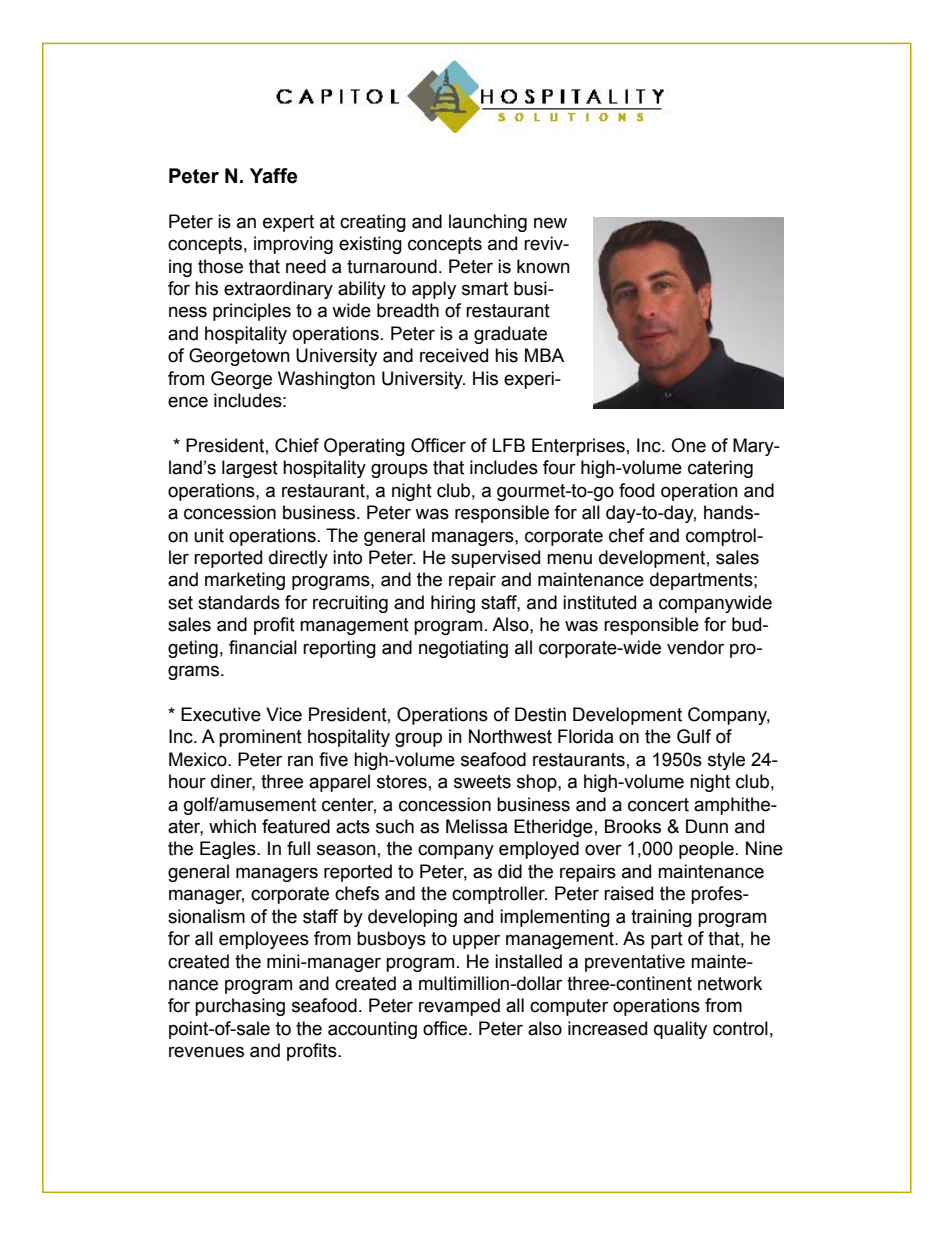 This screenshot has height=1233, width=952. What do you see at coordinates (240, 1007) in the screenshot?
I see `purchasing` at bounding box center [240, 1007].
